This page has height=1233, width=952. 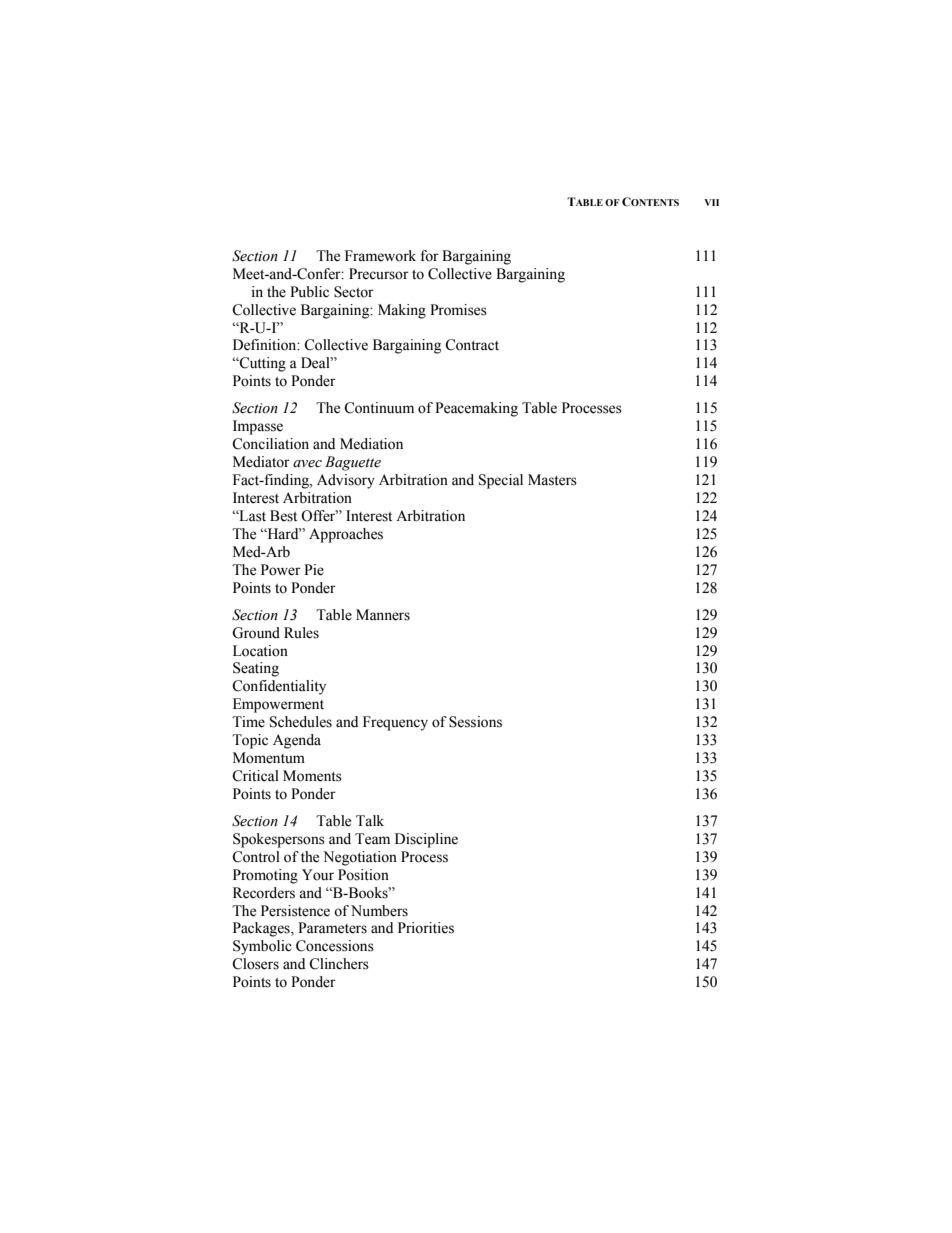 I want to click on Concessions, so click(x=335, y=946).
